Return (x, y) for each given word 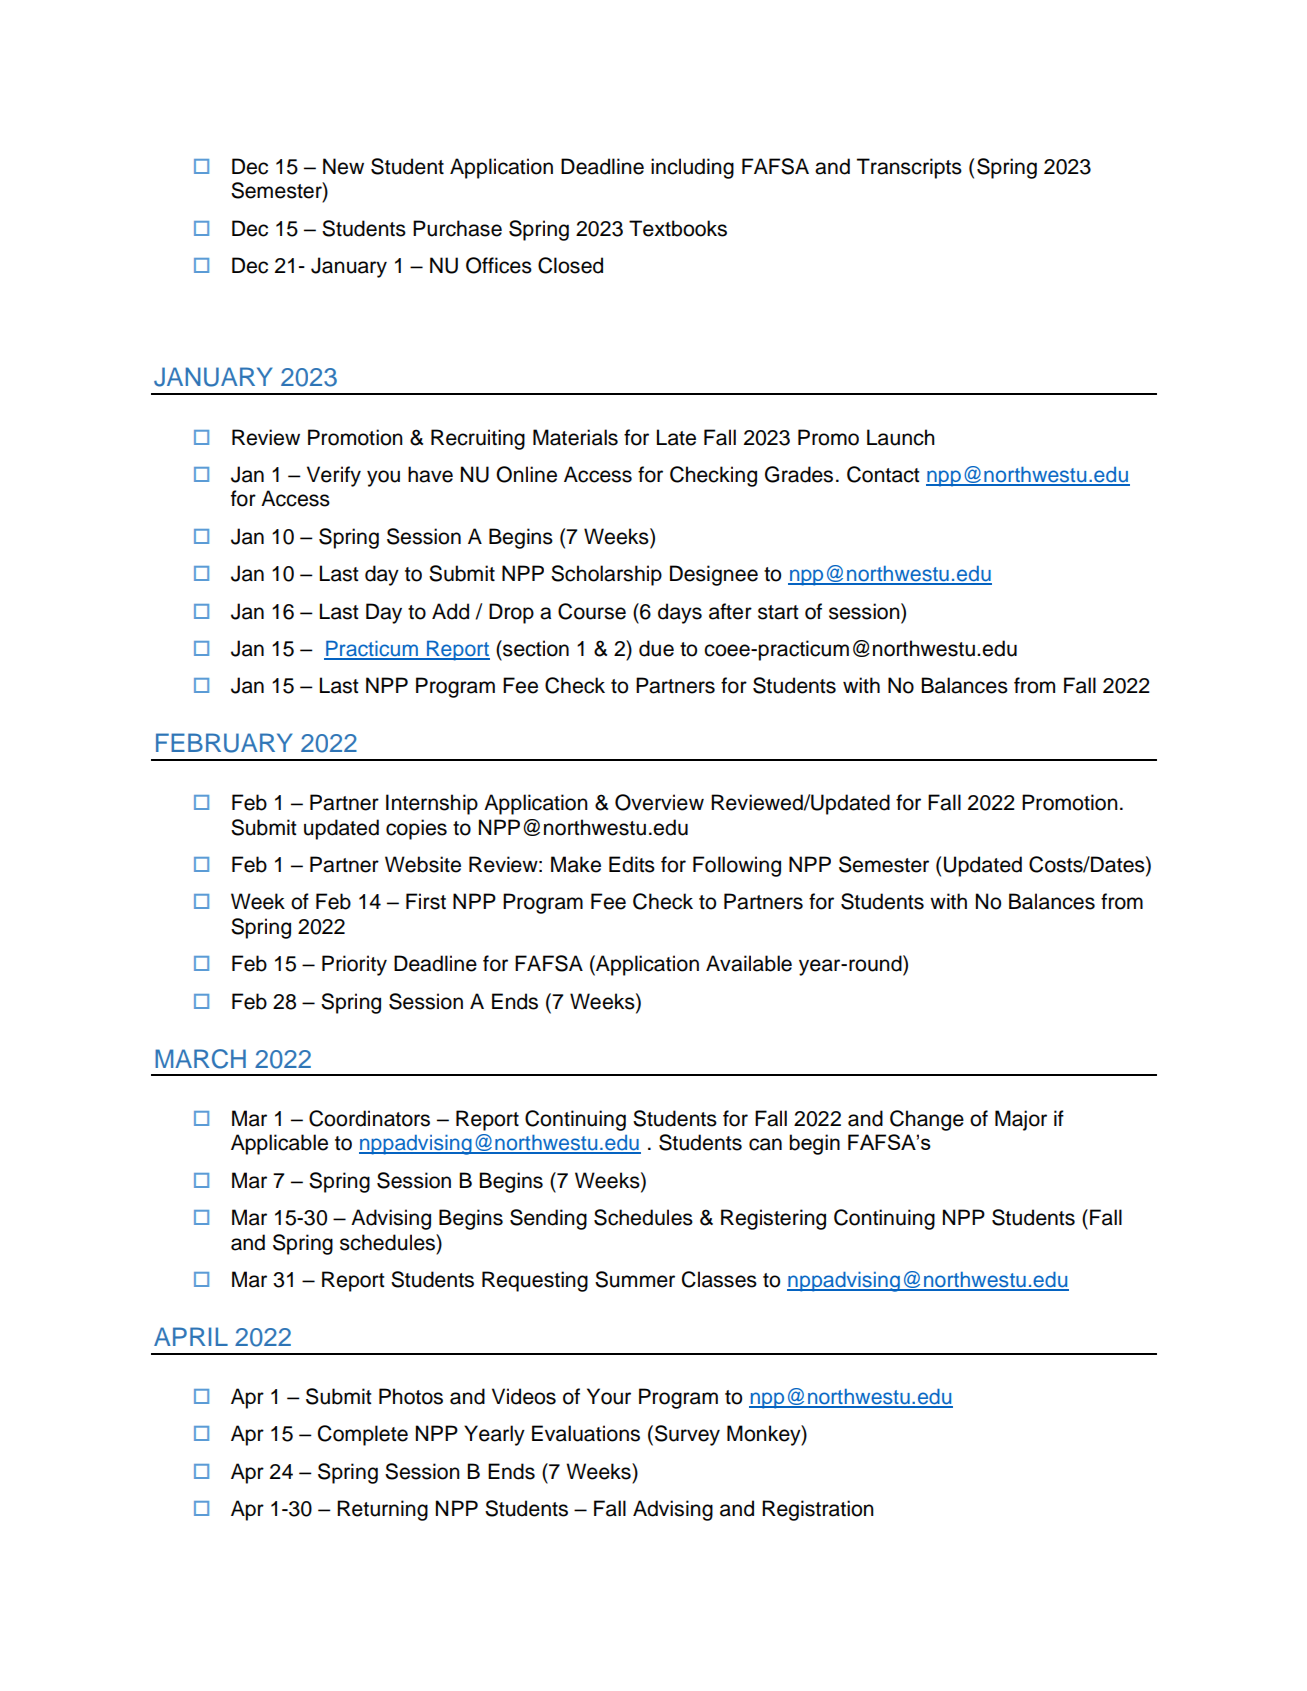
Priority (354, 965)
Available (749, 963)
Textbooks (678, 228)
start (778, 612)
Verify (334, 476)
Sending (548, 1219)
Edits (632, 864)
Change (927, 1120)
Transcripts (909, 168)
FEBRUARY (224, 743)
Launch (901, 437)
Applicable (279, 1144)
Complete (363, 1435)
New (343, 166)
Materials (575, 437)
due (656, 648)
